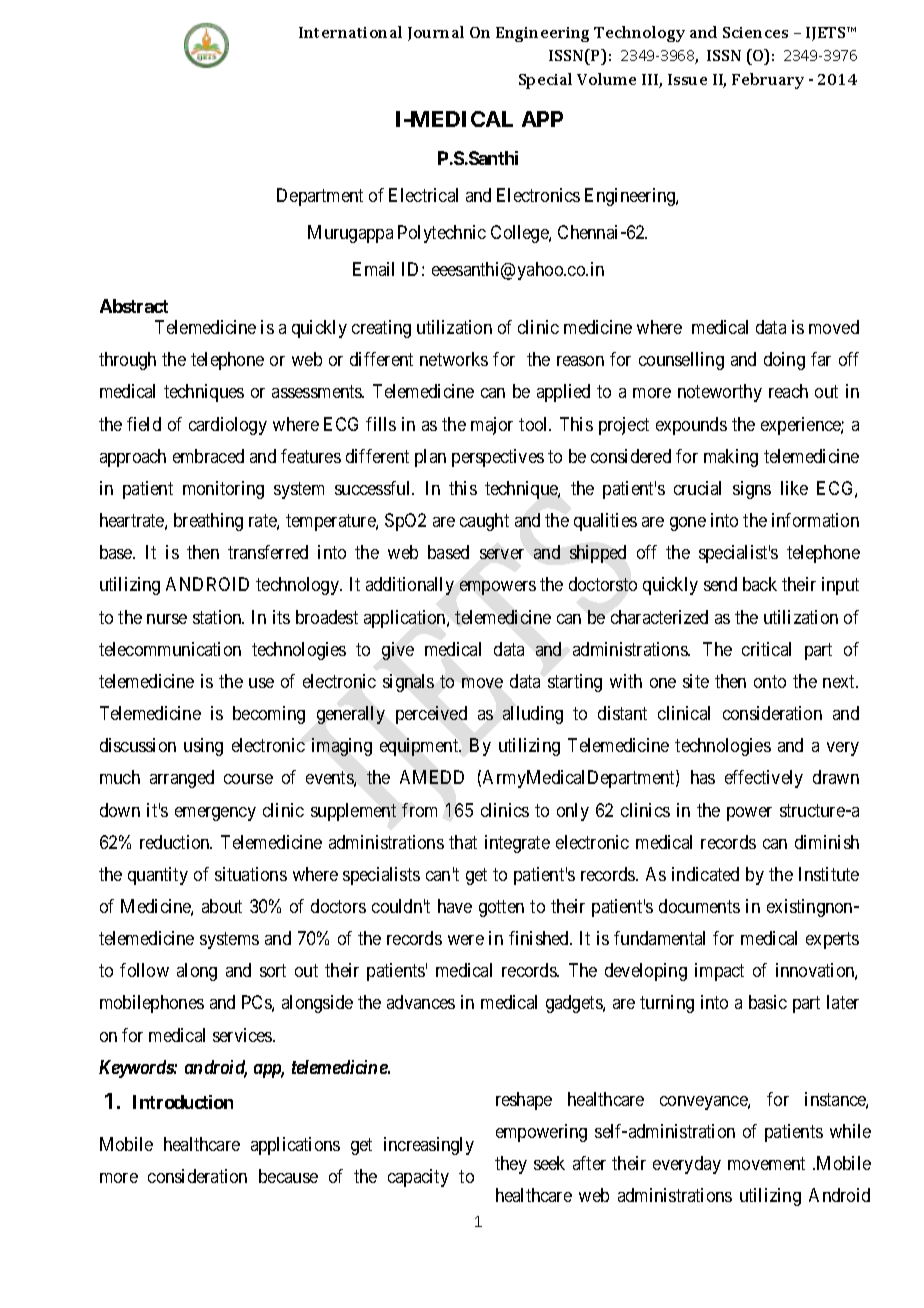  Describe the element at coordinates (228, 426) in the document. I see `cardiology` at that location.
